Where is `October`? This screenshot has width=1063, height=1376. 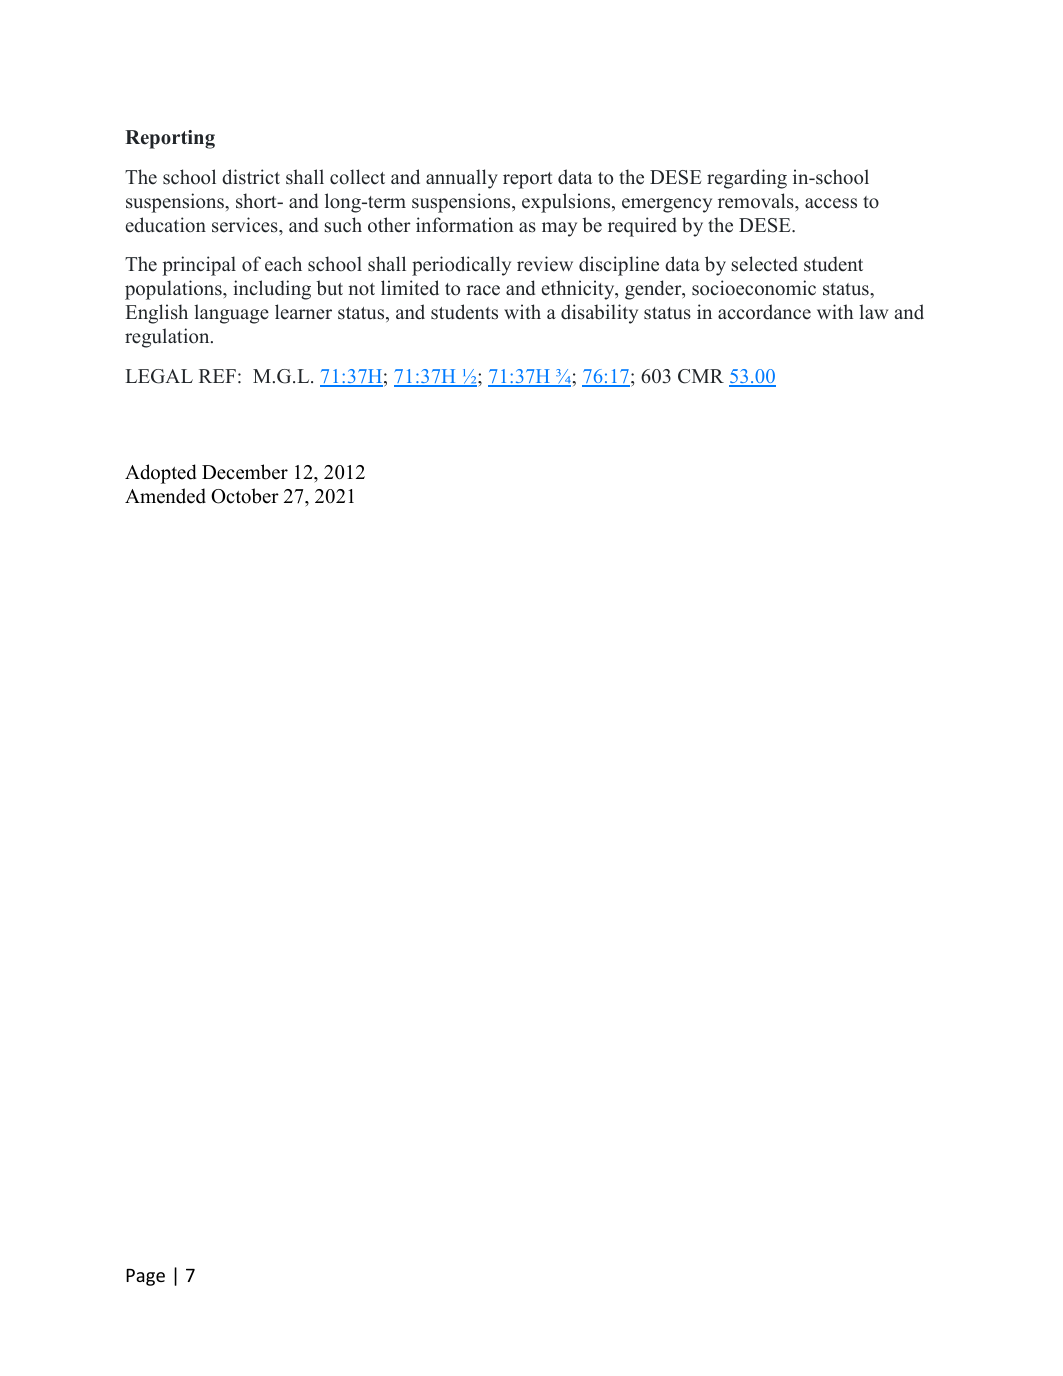 October is located at coordinates (245, 496).
